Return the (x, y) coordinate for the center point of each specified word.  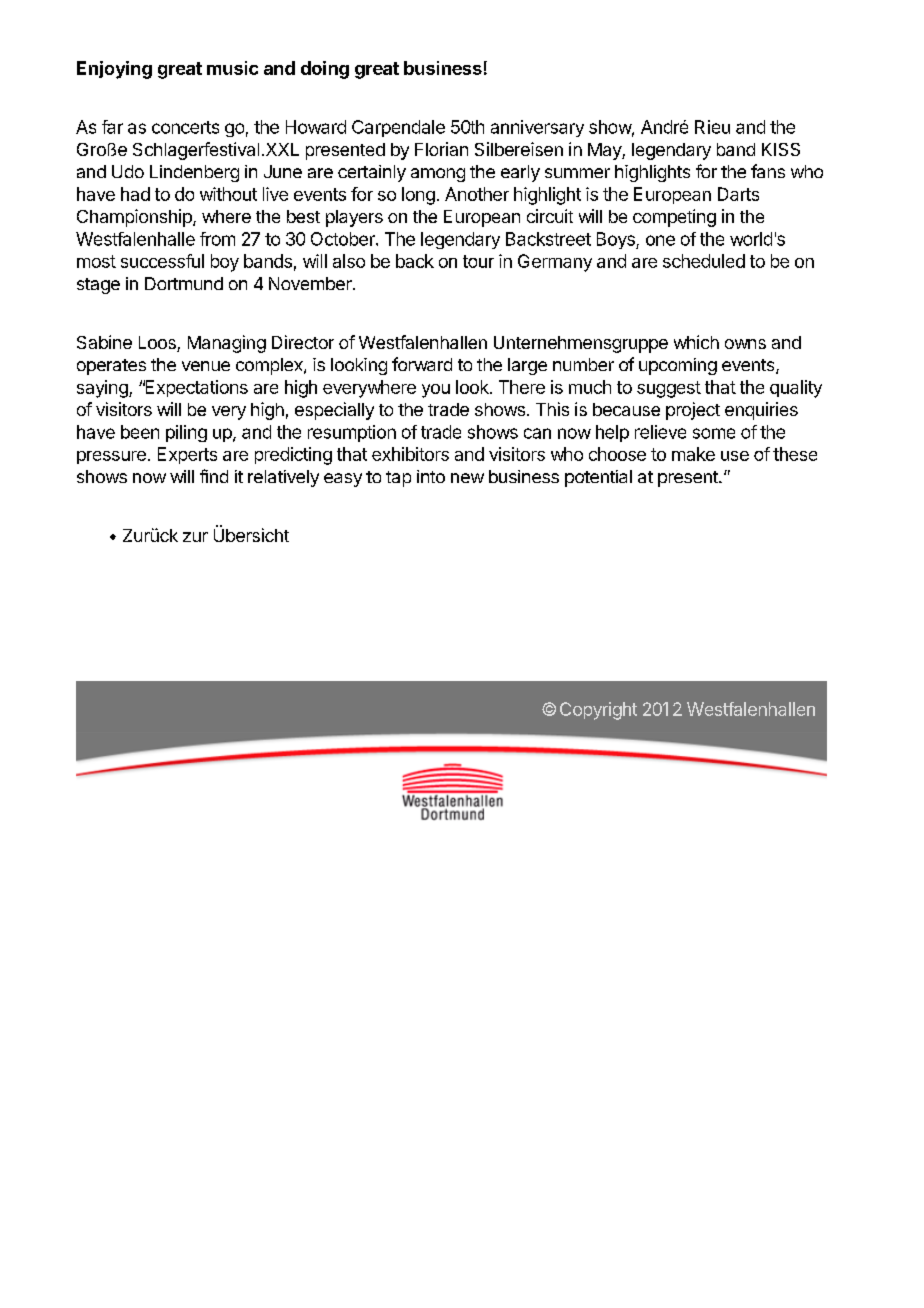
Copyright (598, 711)
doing (325, 70)
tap (398, 479)
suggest (669, 389)
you (436, 391)
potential (598, 478)
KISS (781, 149)
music (232, 68)
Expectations (195, 388)
